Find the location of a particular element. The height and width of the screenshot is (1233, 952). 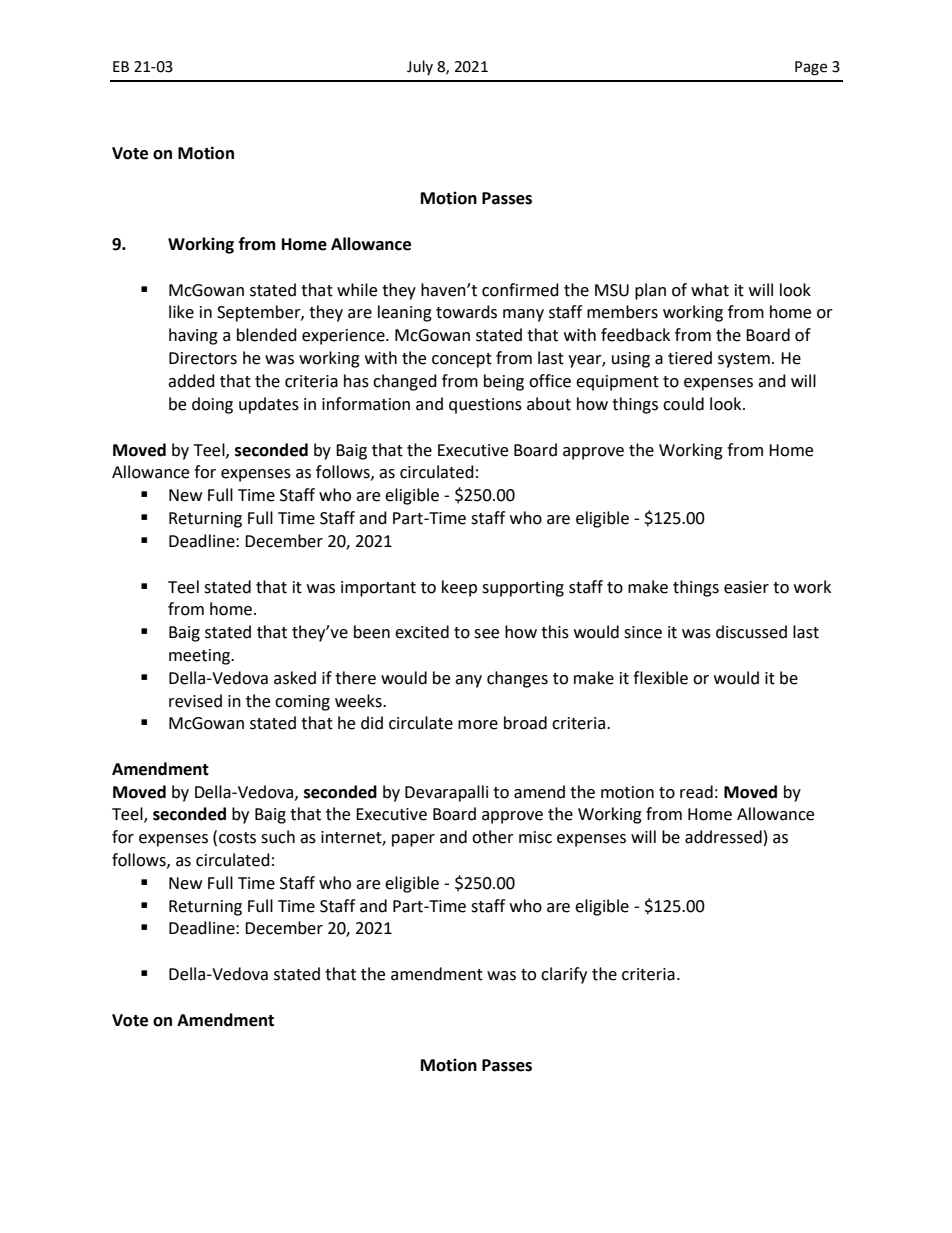

being is located at coordinates (504, 382).
